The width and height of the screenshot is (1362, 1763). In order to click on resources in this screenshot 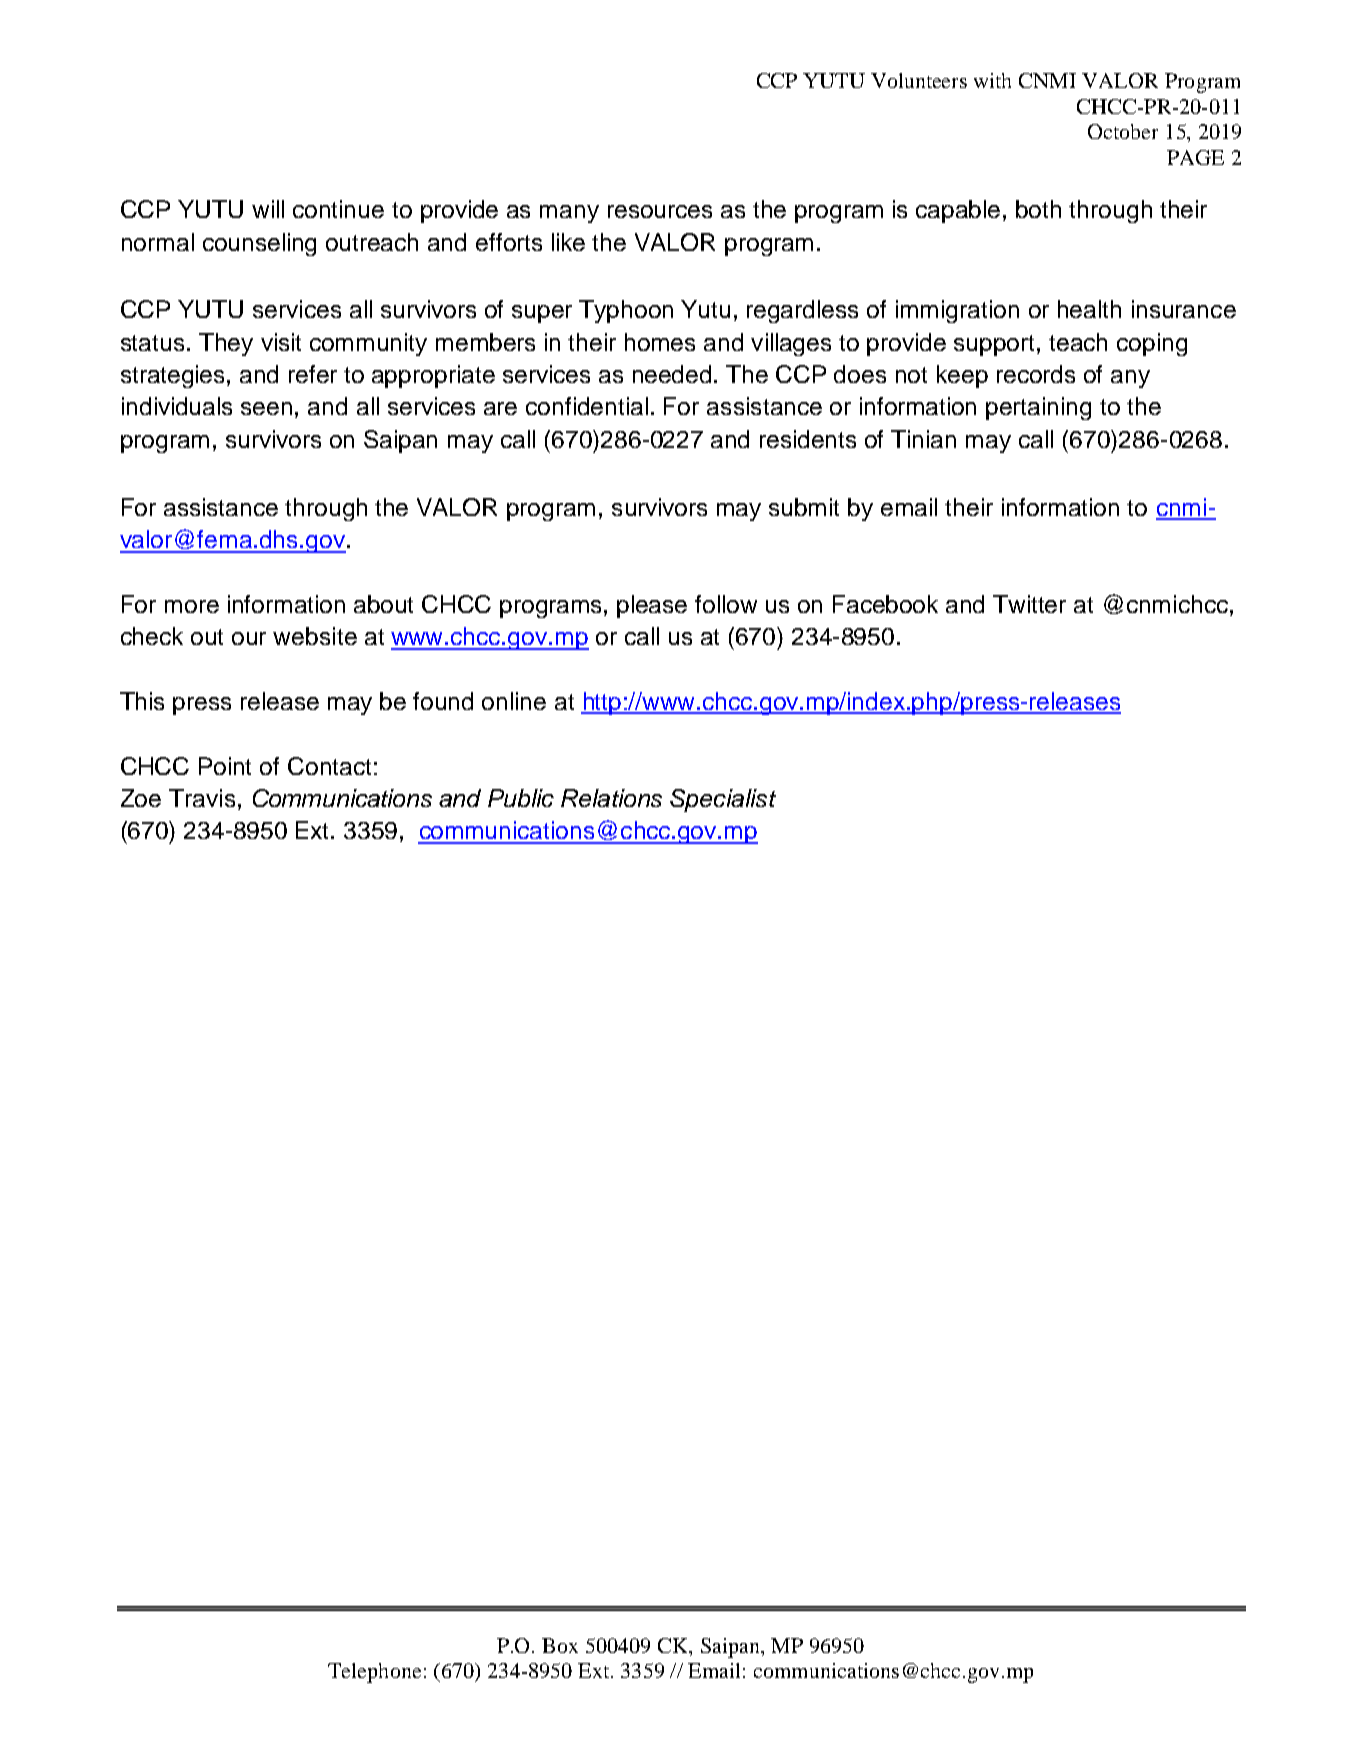, I will do `click(660, 211)`.
